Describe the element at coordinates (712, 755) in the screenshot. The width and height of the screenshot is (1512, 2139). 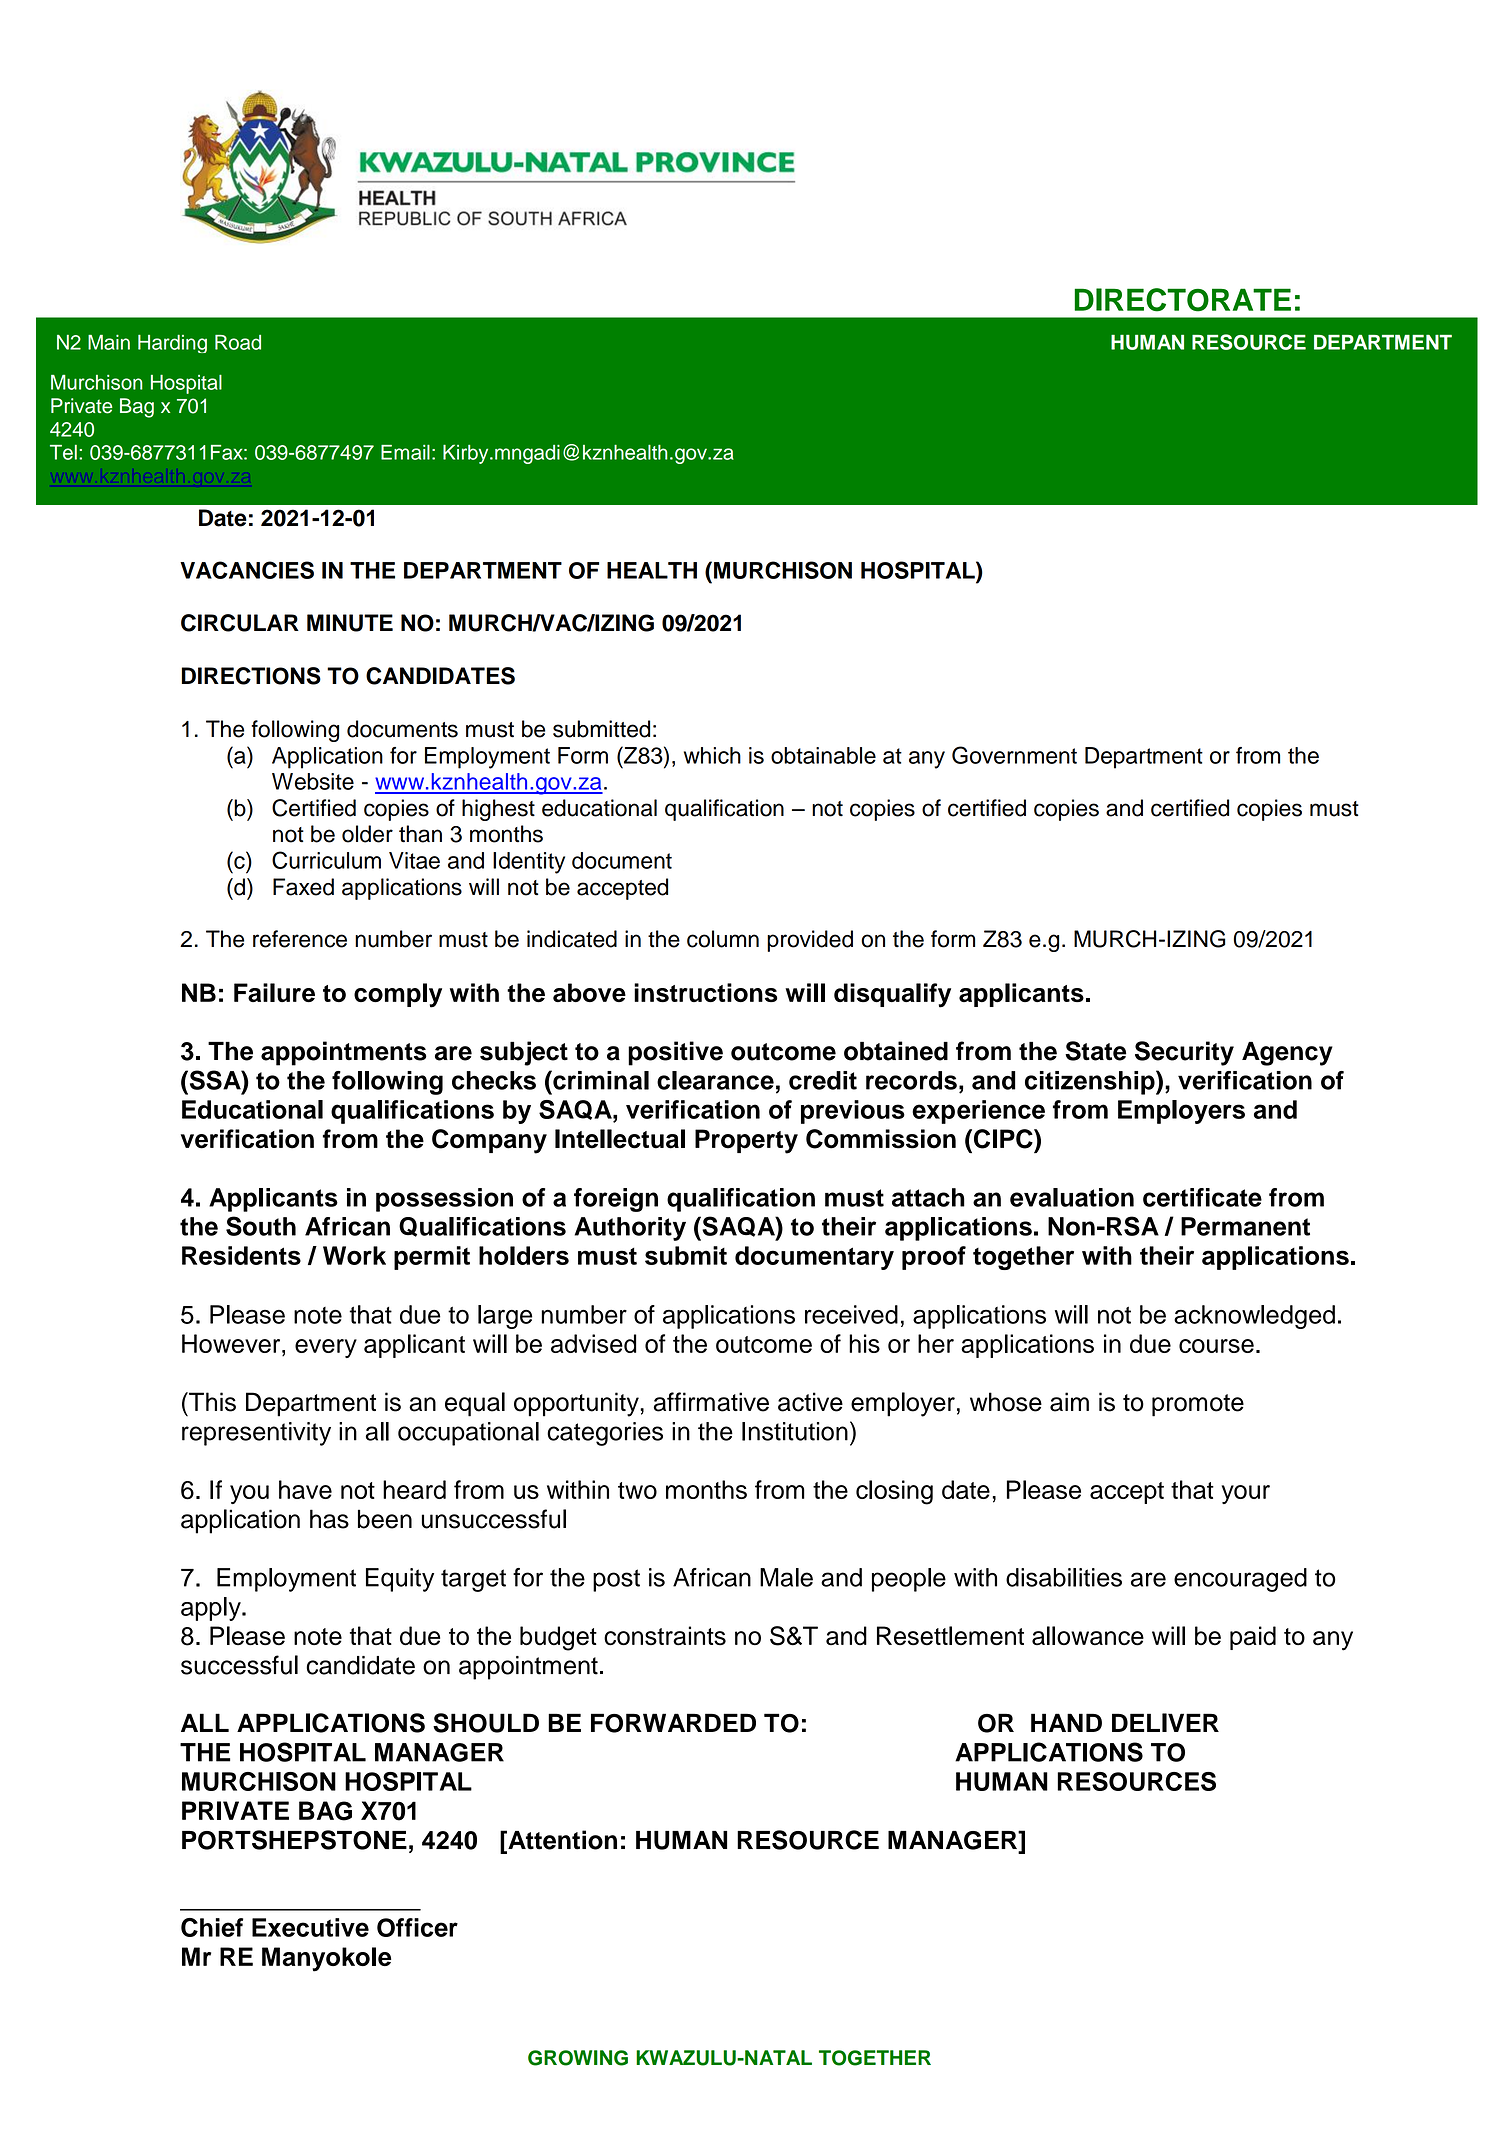
I see `which` at that location.
